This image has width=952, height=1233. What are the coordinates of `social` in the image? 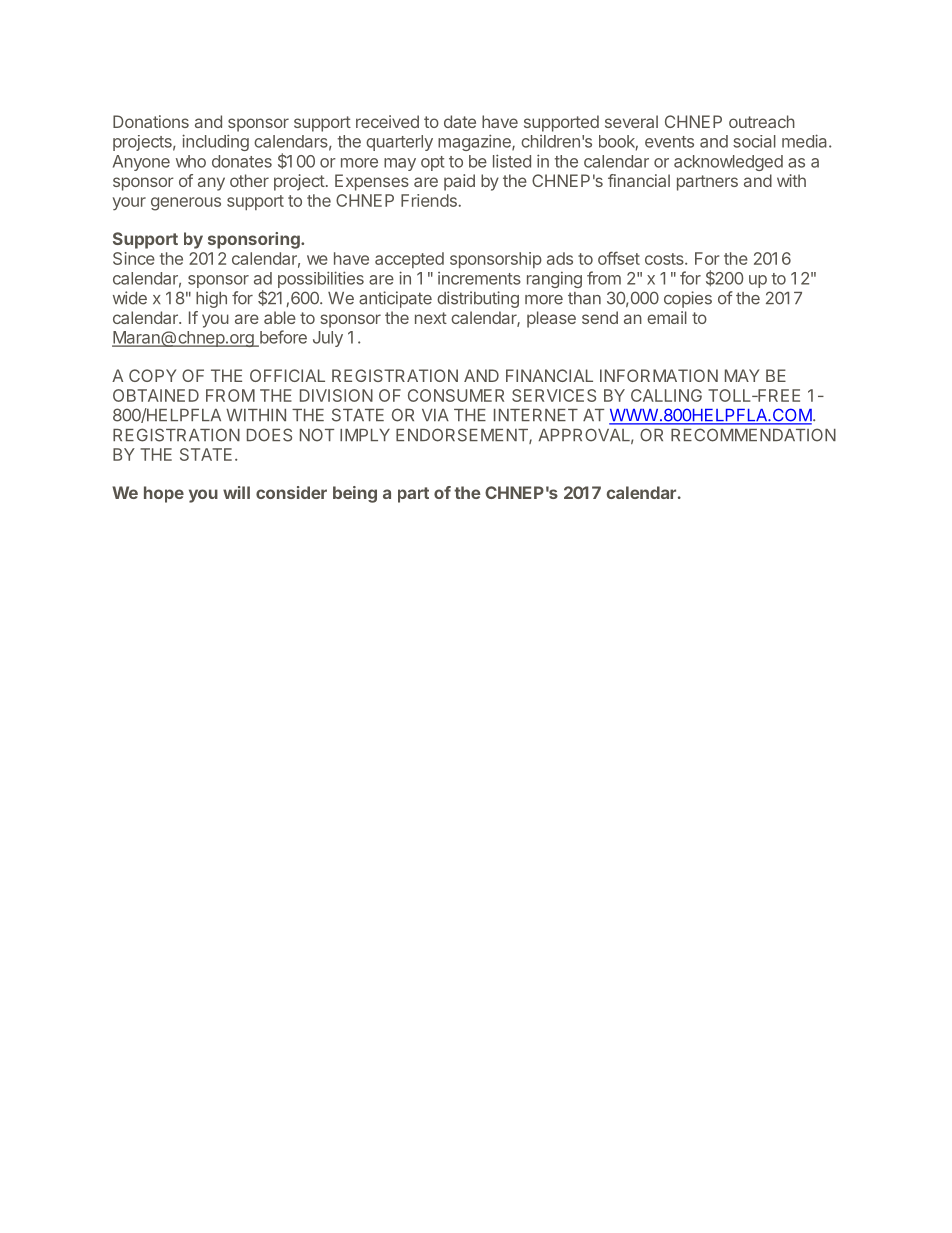 It's located at (754, 141).
